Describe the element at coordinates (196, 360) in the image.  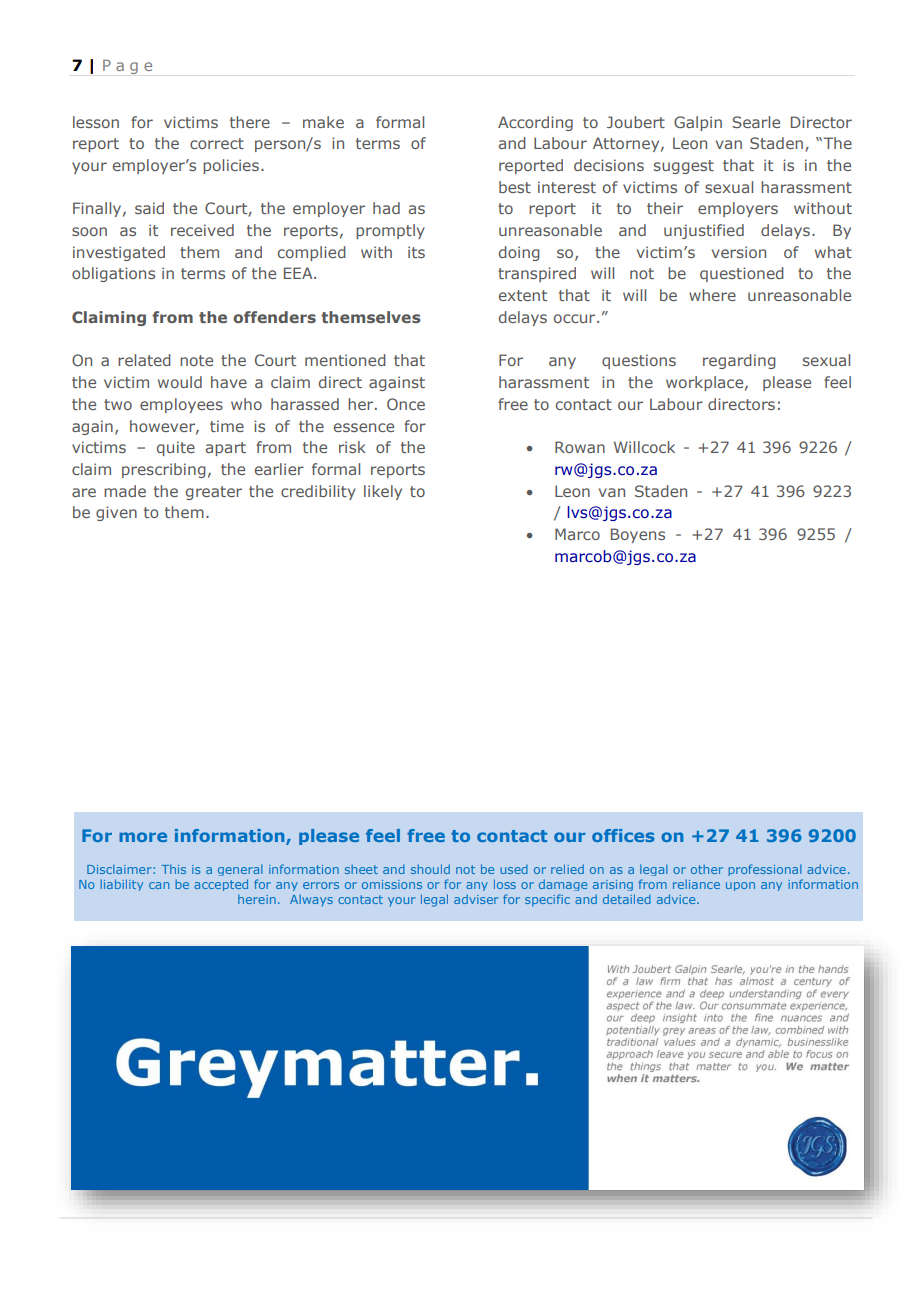
I see `note` at that location.
